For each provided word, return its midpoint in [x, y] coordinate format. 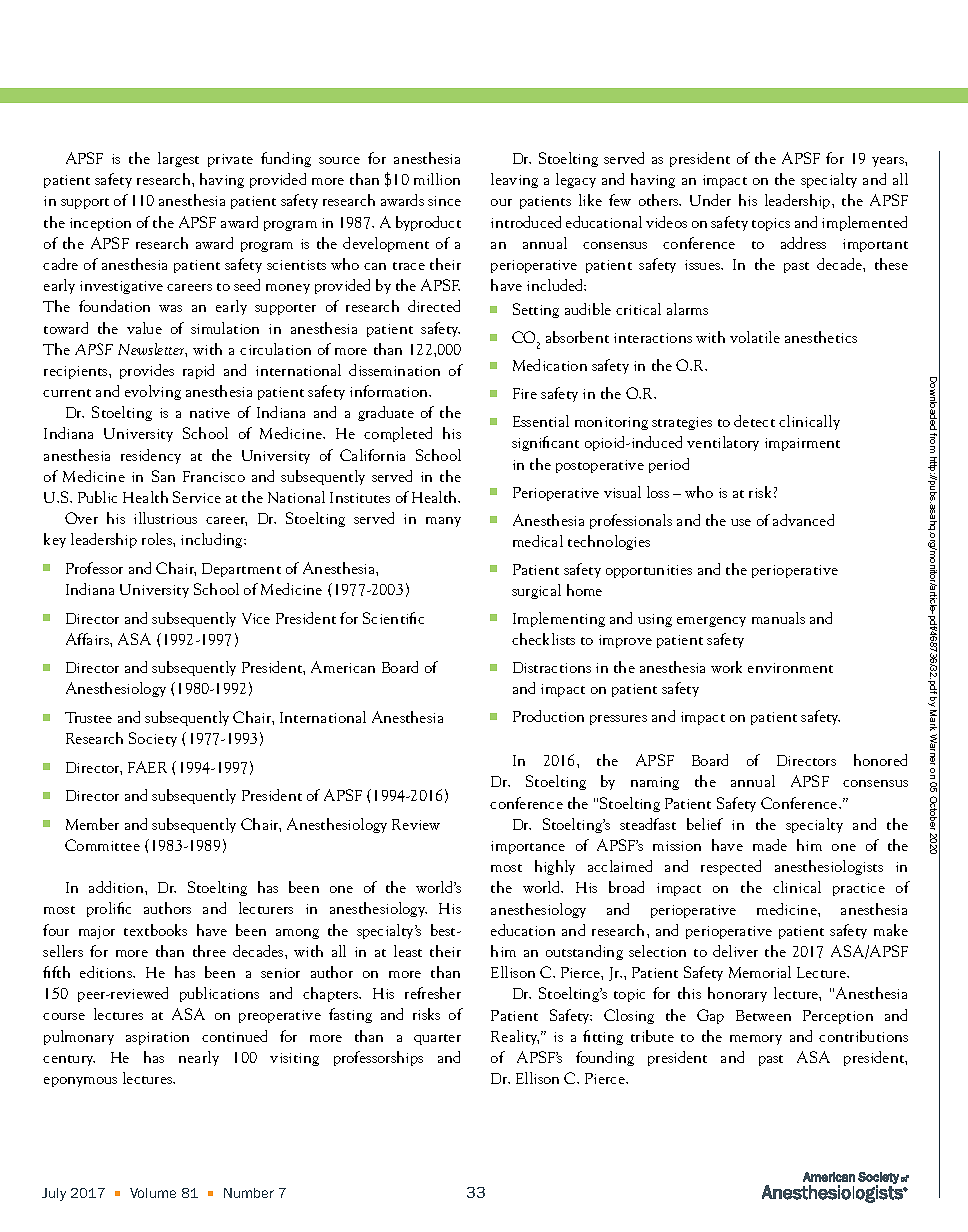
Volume [153, 1193]
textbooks [155, 930]
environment [790, 668]
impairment [802, 444]
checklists [543, 639]
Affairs [88, 639]
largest [178, 159]
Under [710, 200]
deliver [735, 951]
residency [151, 456]
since [444, 201]
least [408, 951]
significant [545, 443]
